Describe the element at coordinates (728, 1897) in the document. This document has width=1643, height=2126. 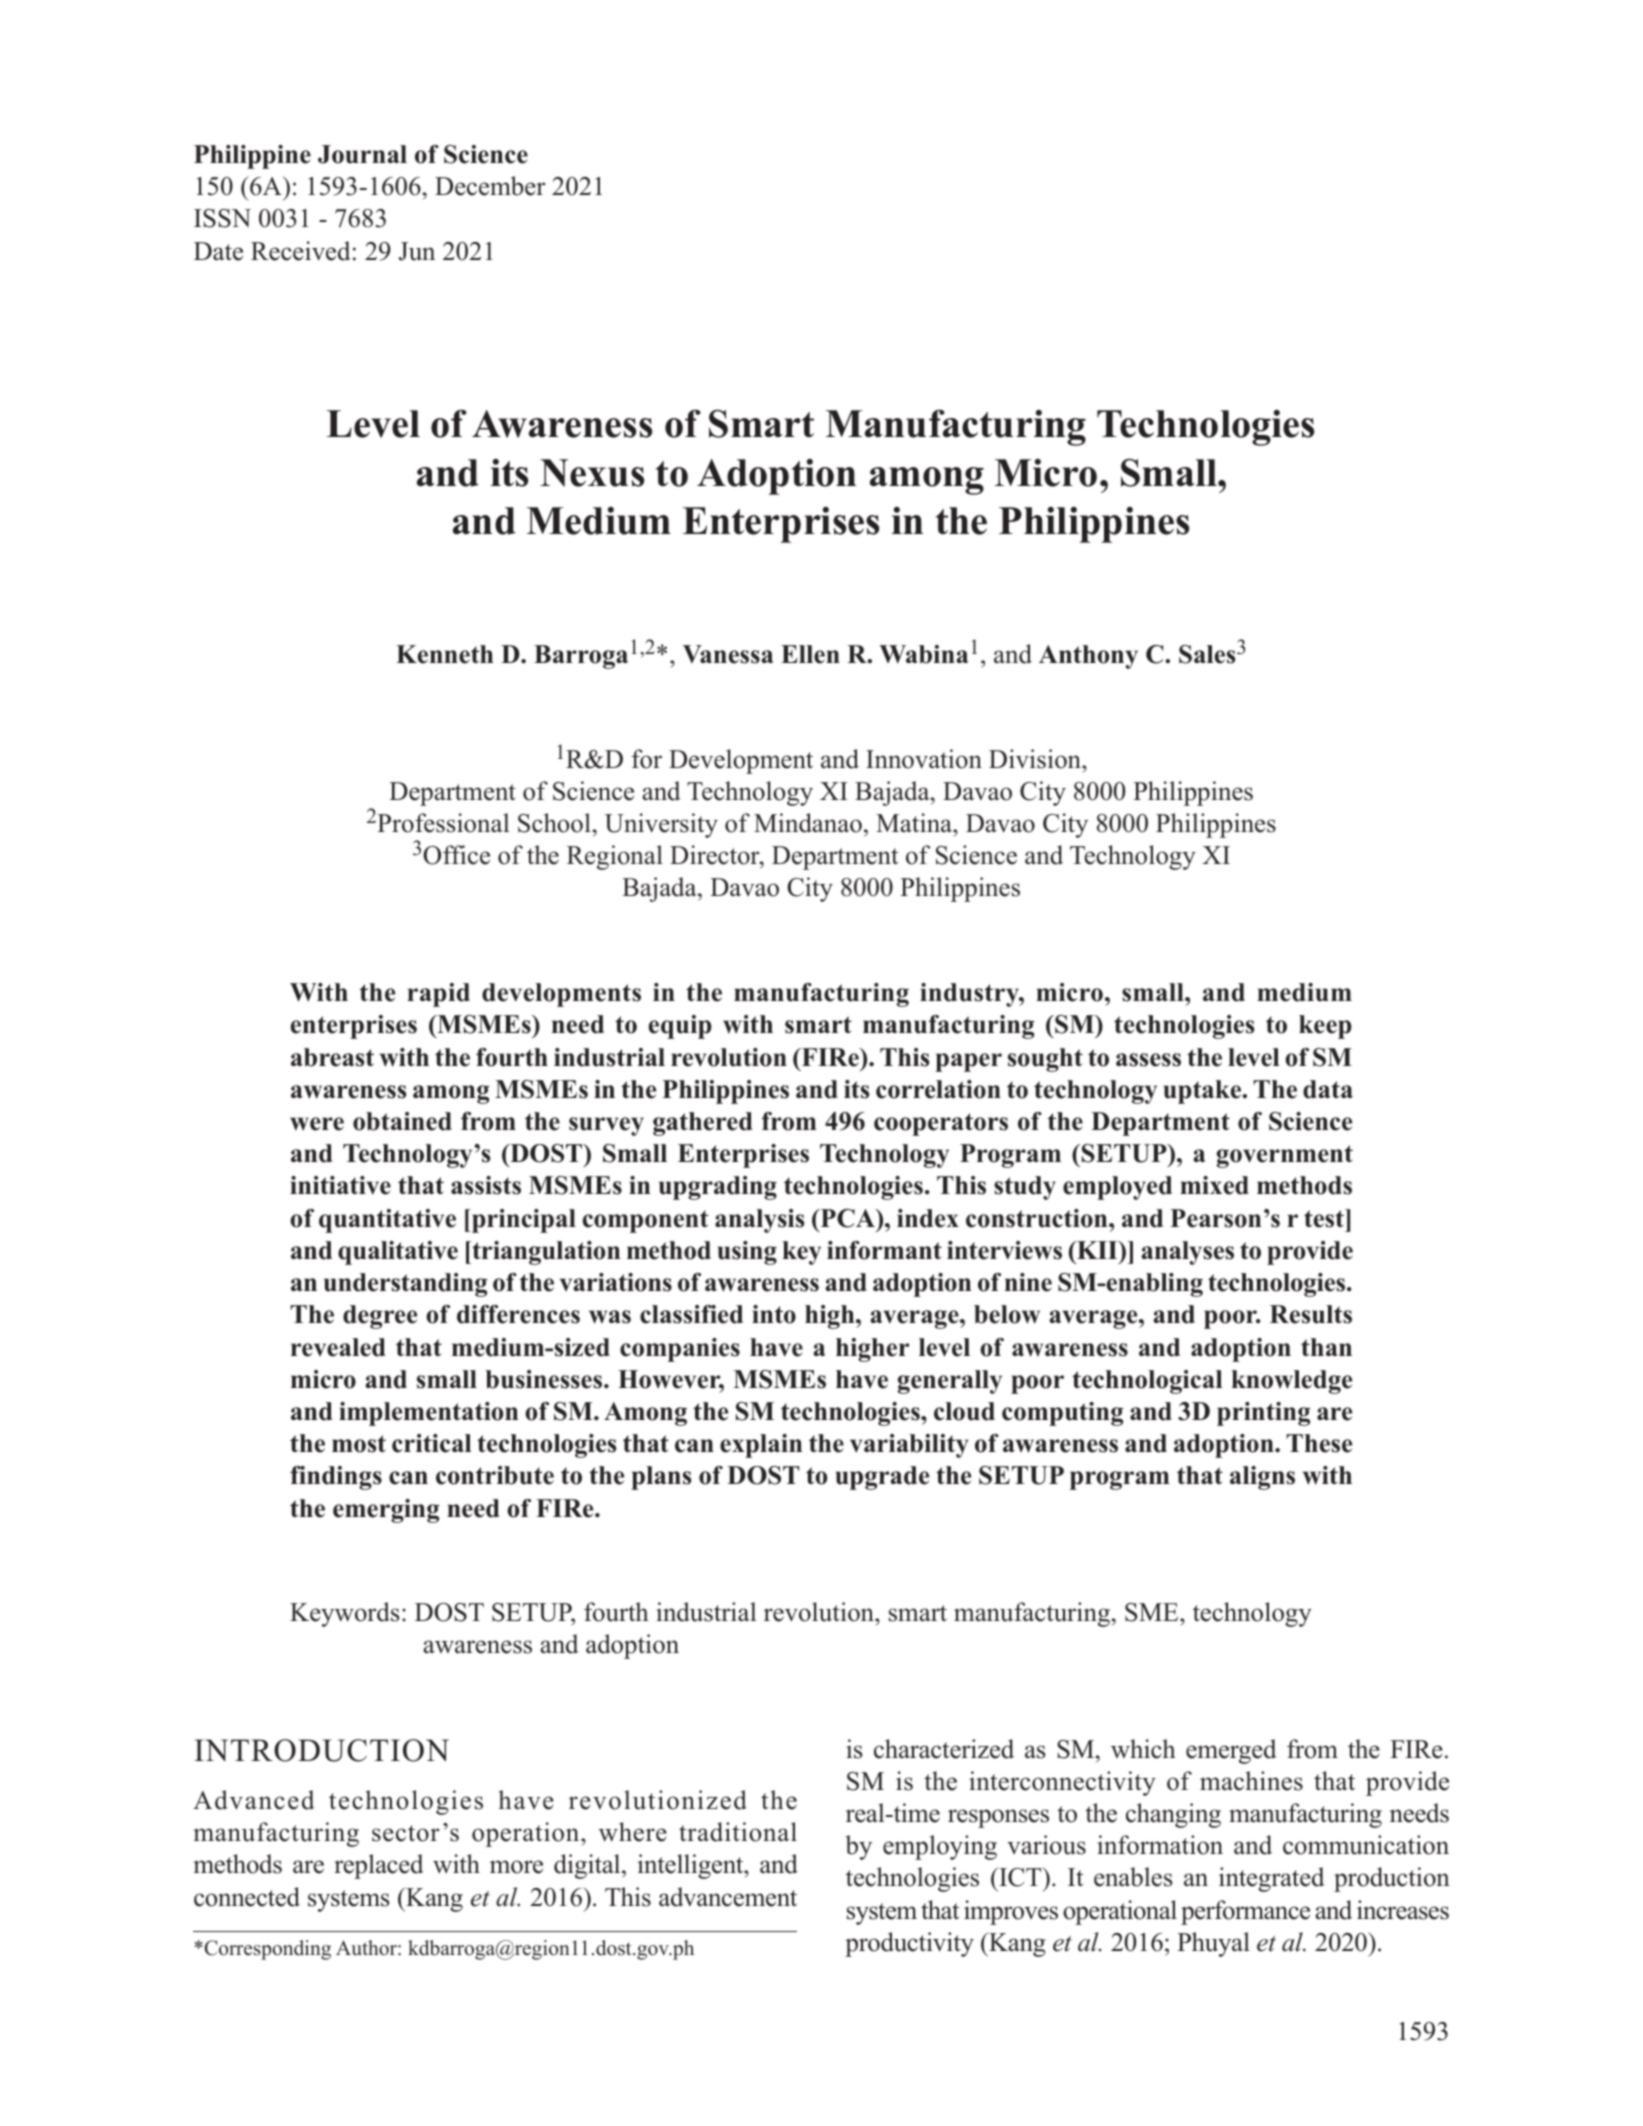
I see `advancement` at that location.
